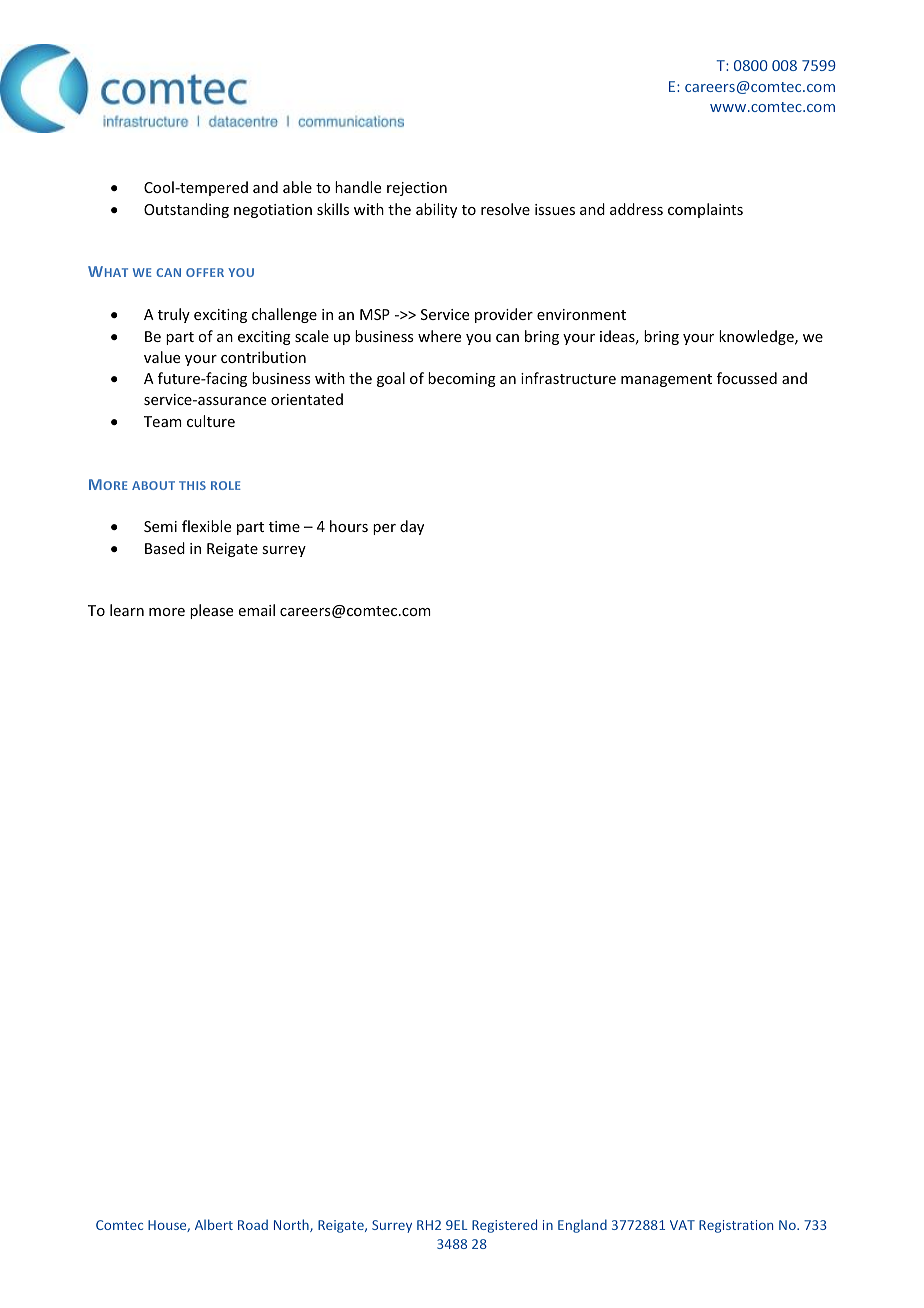 The width and height of the document is (924, 1308). Describe the element at coordinates (412, 527) in the document. I see `day` at that location.
